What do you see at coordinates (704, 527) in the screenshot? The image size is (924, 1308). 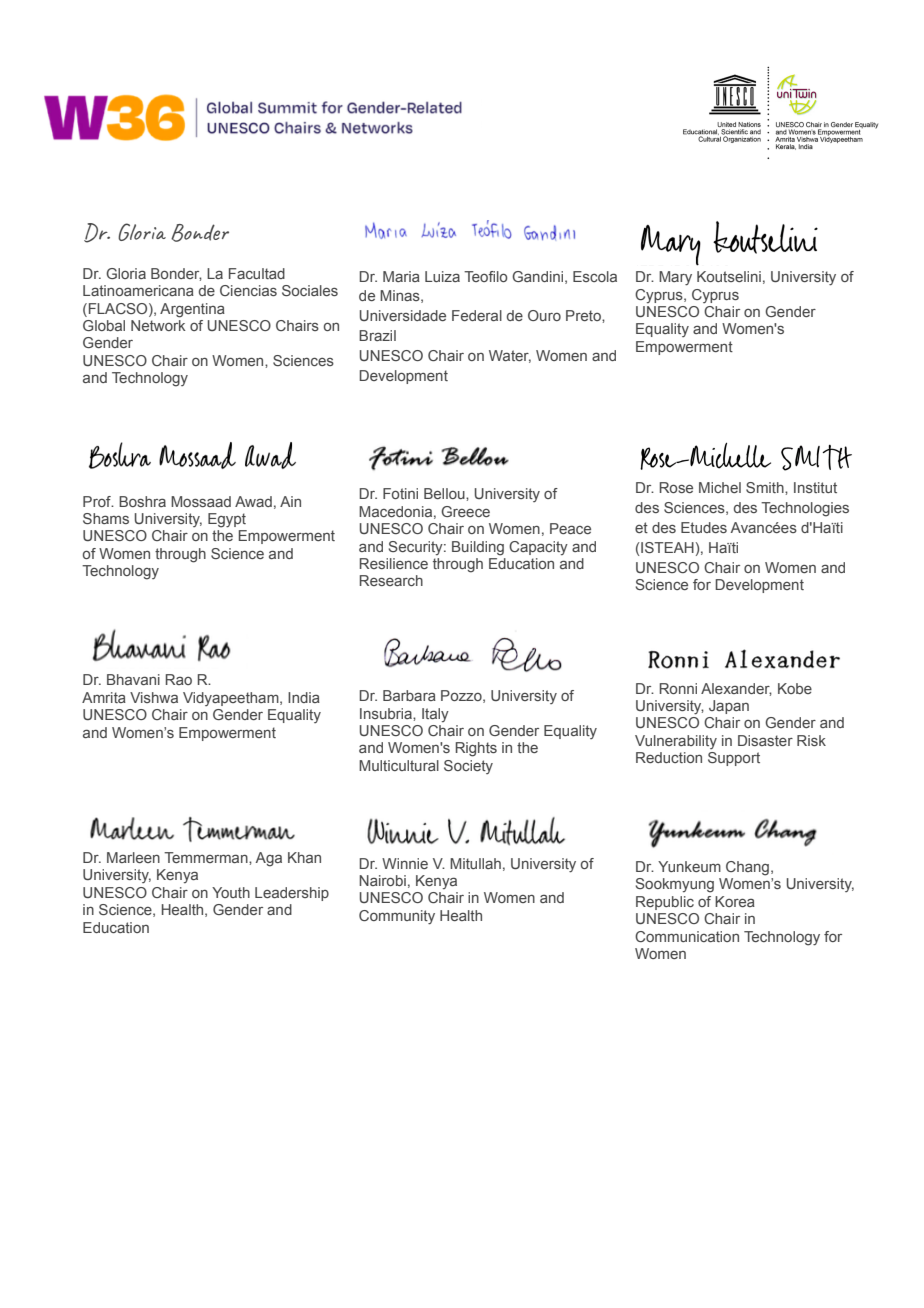 I see `Etudes` at bounding box center [704, 527].
